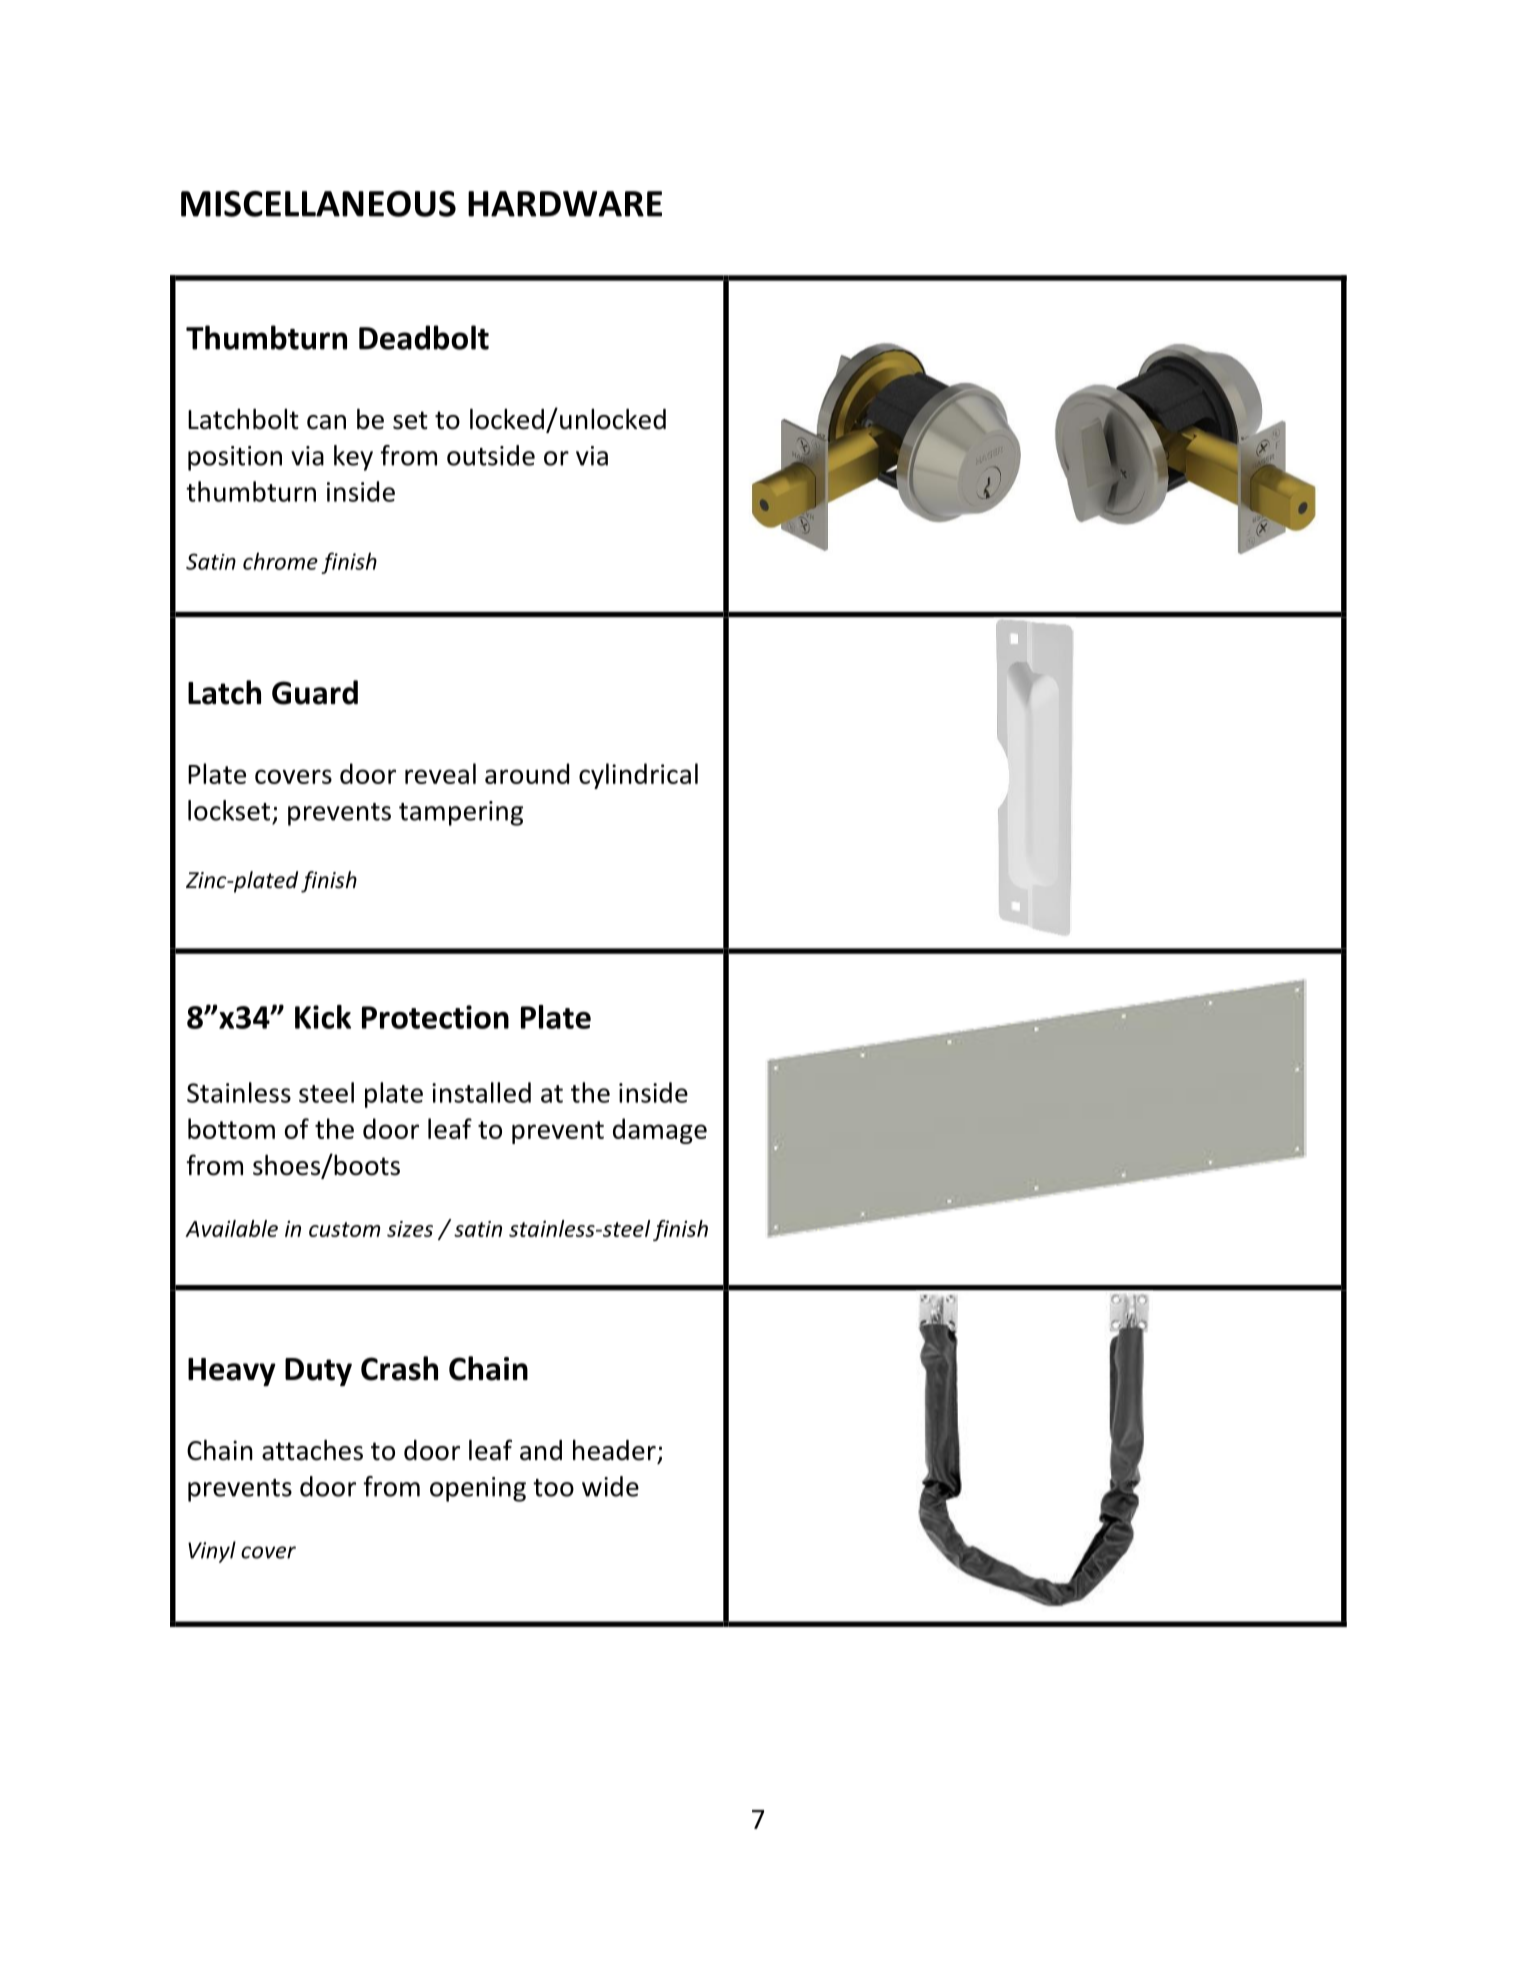  What do you see at coordinates (231, 1128) in the screenshot?
I see `bottom` at bounding box center [231, 1128].
